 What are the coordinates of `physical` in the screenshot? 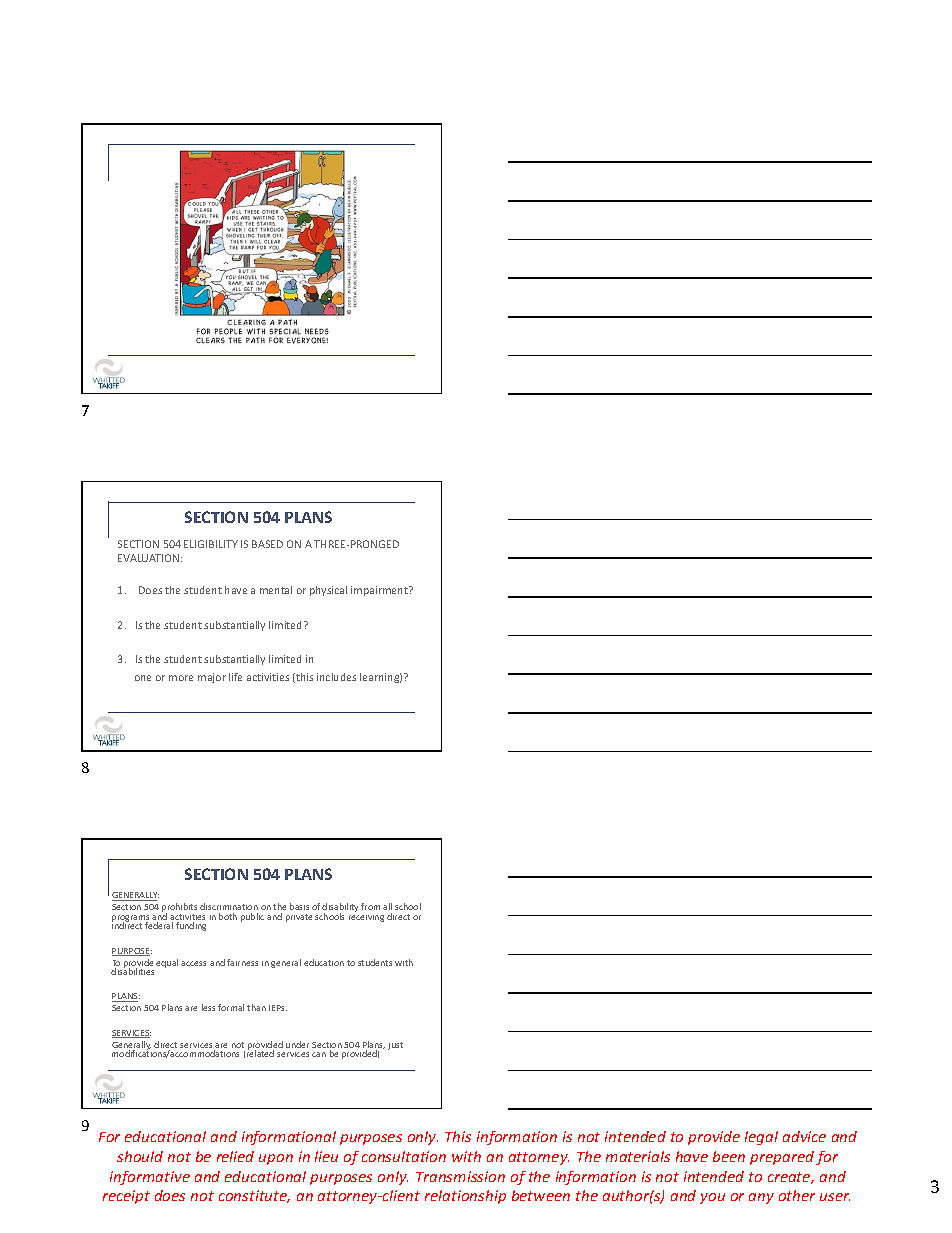 It's located at (328, 591).
